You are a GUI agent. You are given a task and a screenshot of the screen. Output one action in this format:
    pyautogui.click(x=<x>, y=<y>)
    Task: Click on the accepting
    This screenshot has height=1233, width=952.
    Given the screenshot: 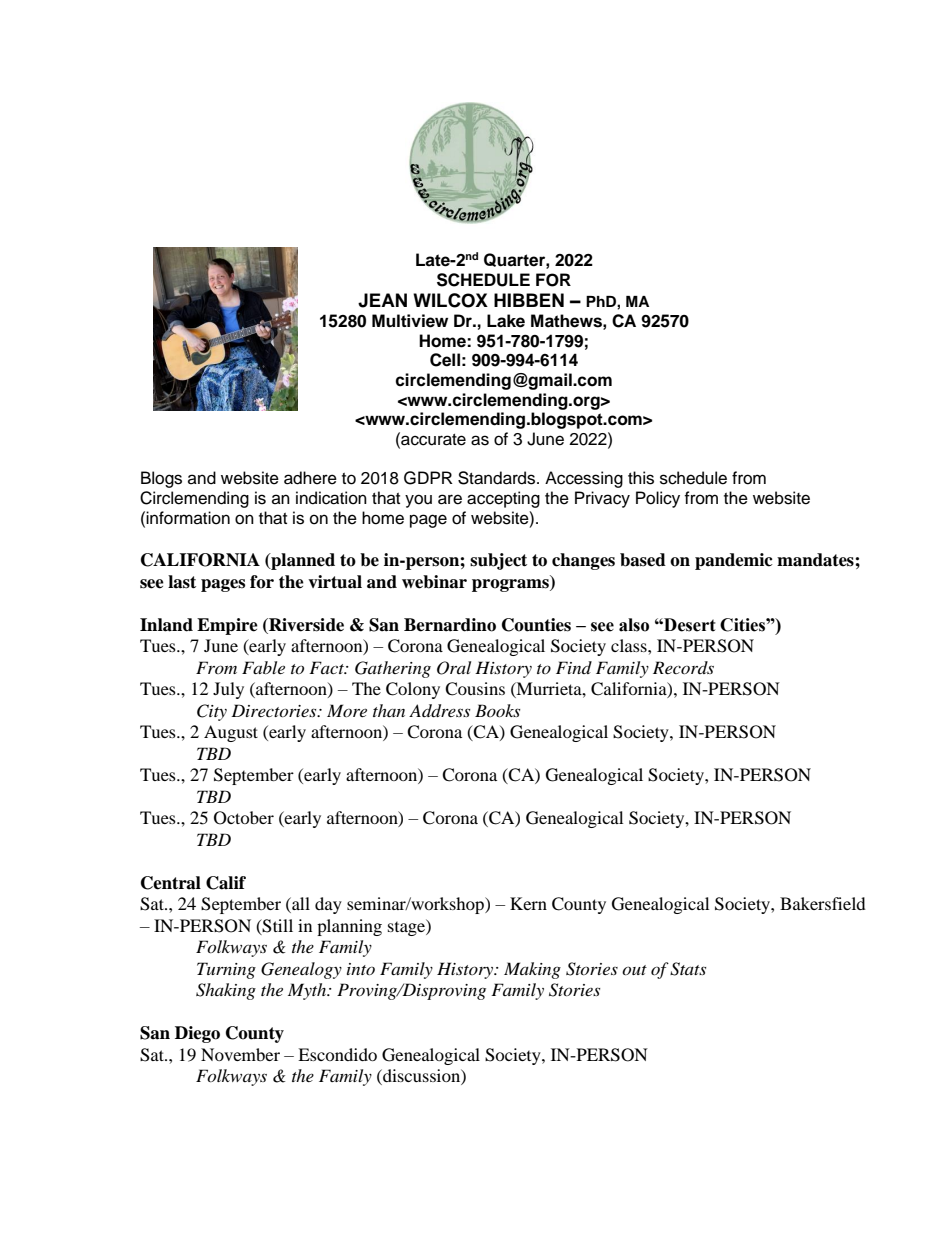 What is the action you would take?
    pyautogui.click(x=503, y=499)
